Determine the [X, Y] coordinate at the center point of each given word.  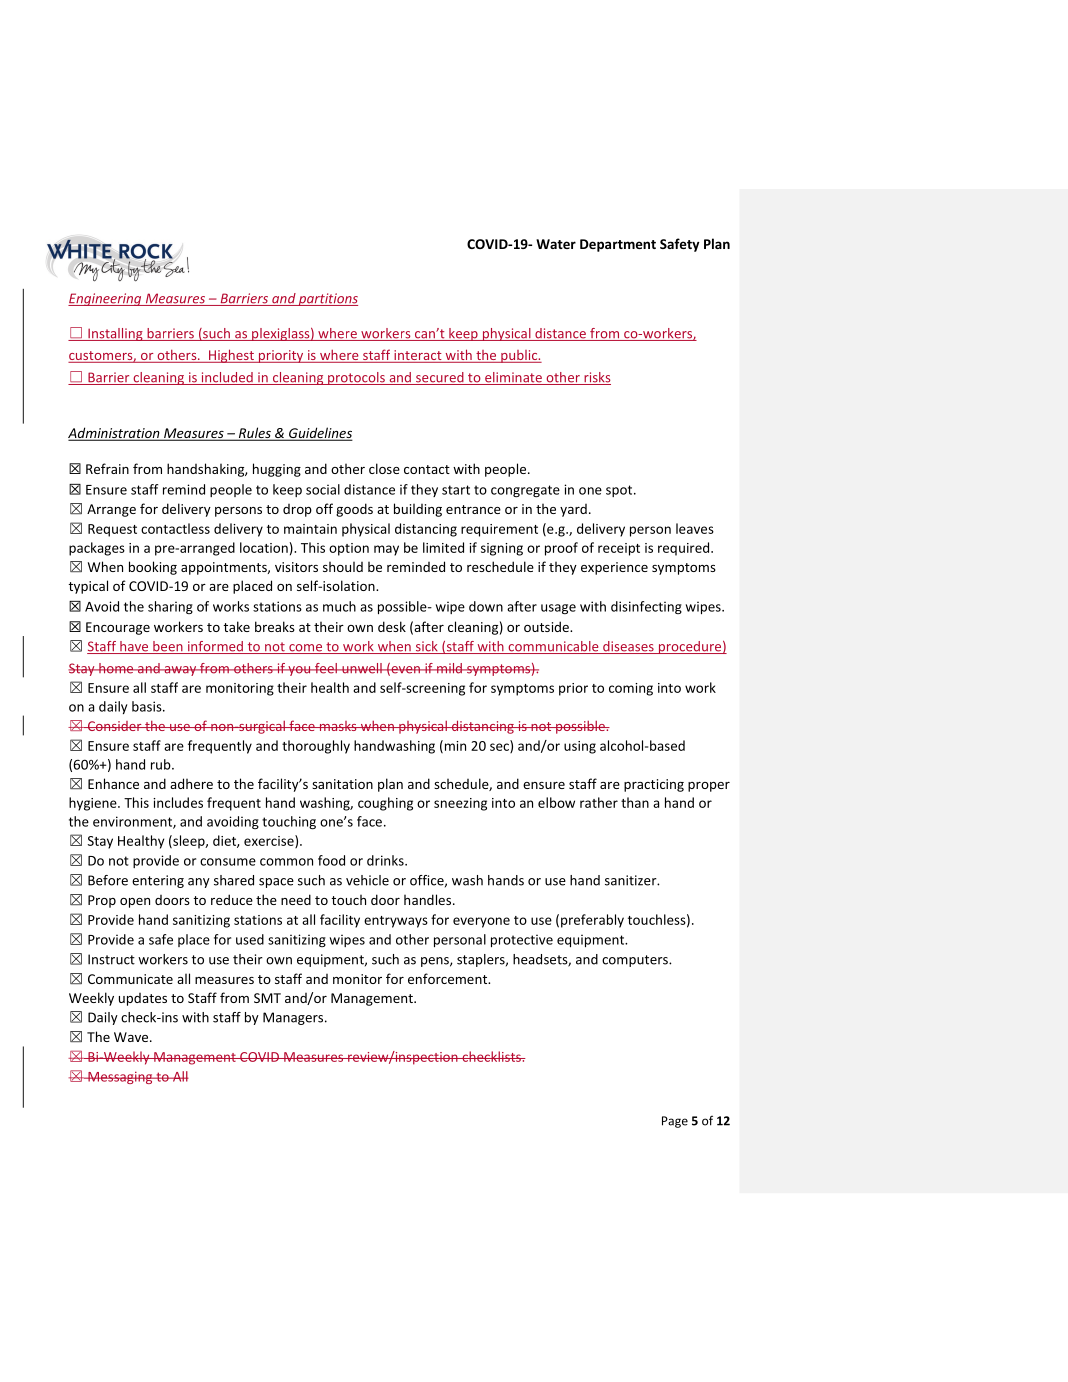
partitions [327, 299]
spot [620, 491]
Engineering [106, 299]
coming [631, 689]
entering [158, 881]
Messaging [120, 1077]
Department [618, 245]
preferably [592, 921]
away [180, 671]
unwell [362, 668]
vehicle [367, 880]
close [384, 468]
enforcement [448, 978]
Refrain [107, 468]
